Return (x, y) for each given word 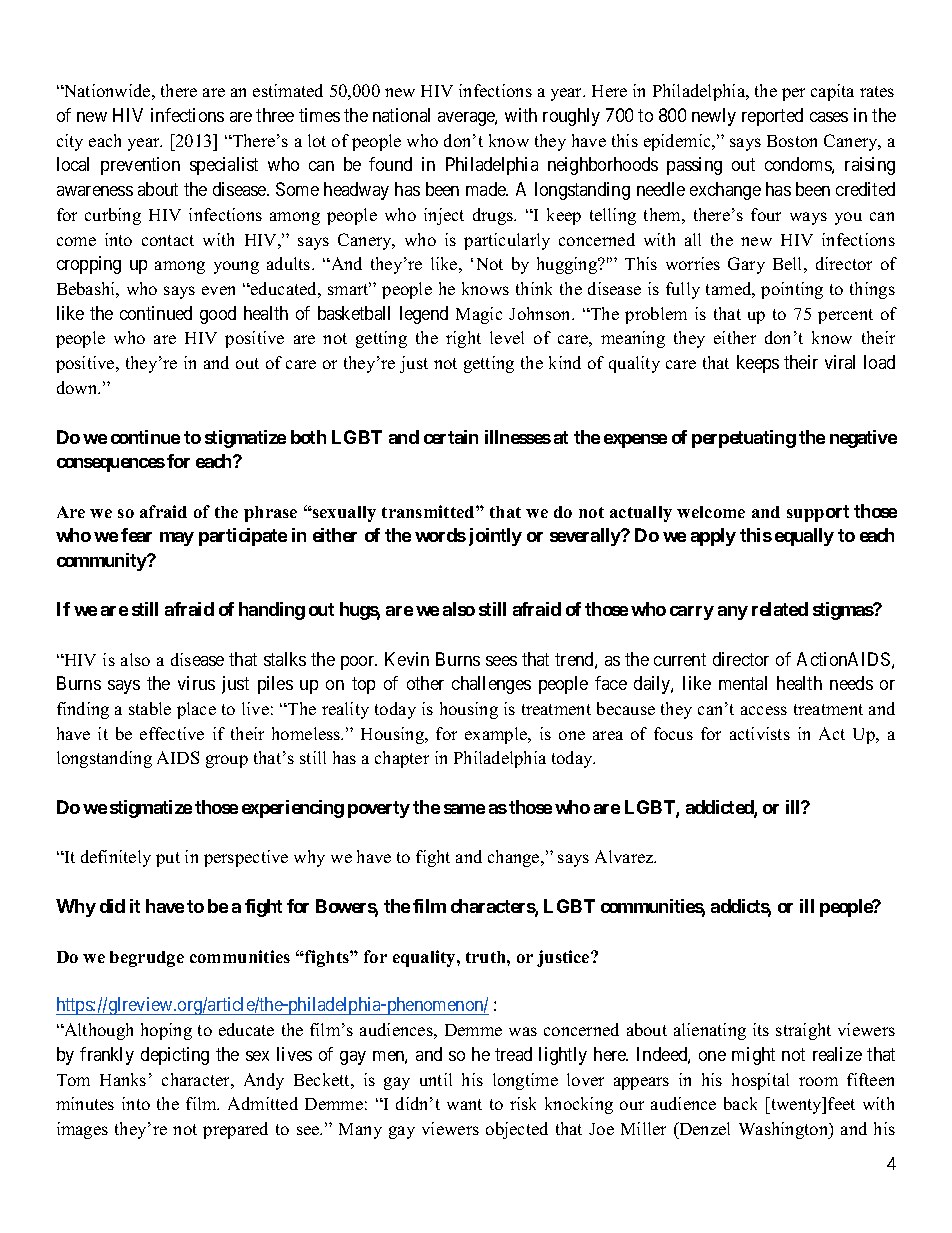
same (464, 809)
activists (760, 733)
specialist (224, 166)
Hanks (123, 1079)
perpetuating (744, 439)
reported (772, 117)
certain (451, 437)
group (227, 761)
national (401, 115)
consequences (111, 465)
